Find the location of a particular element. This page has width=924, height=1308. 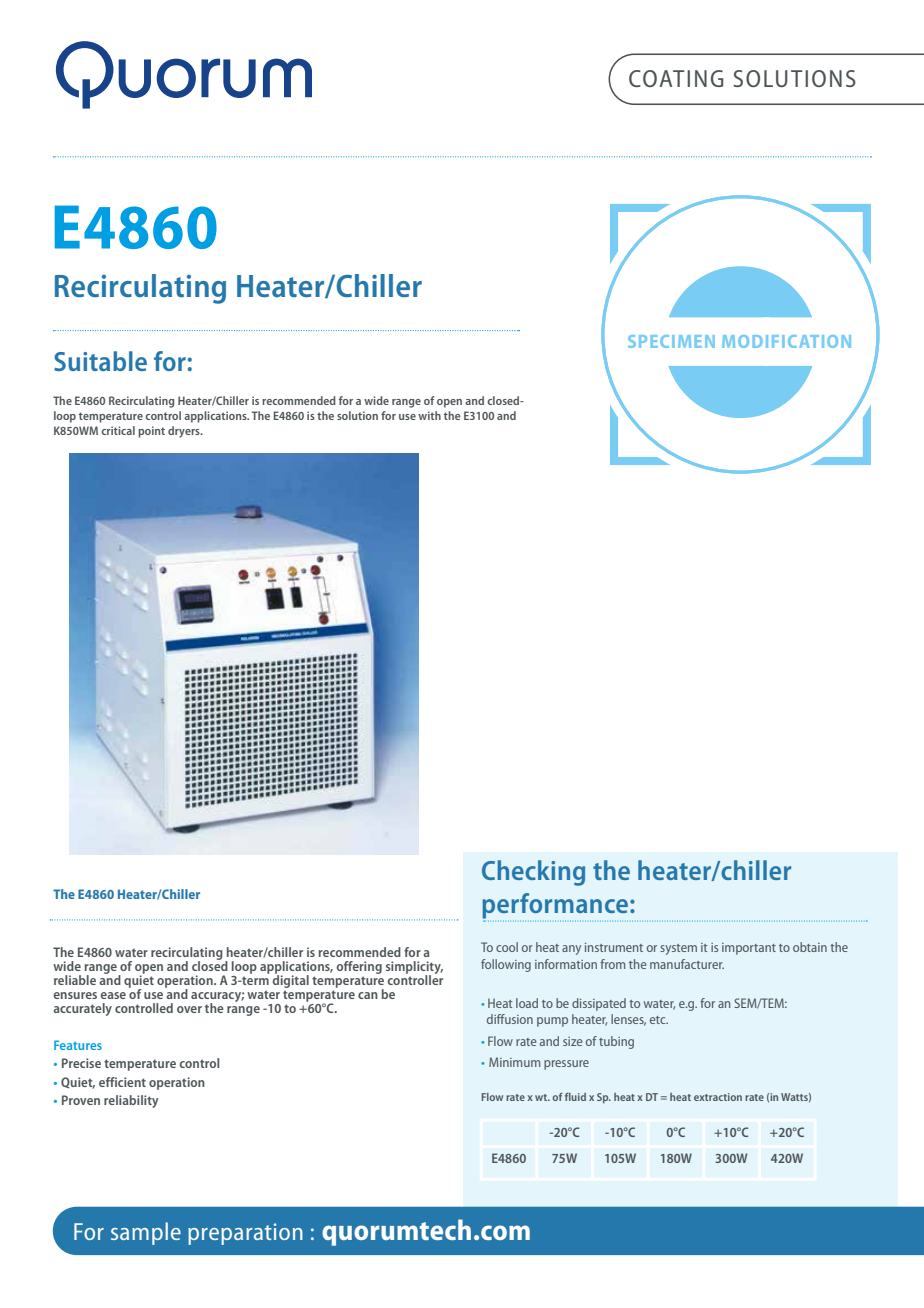

manufacturer is located at coordinates (687, 964).
